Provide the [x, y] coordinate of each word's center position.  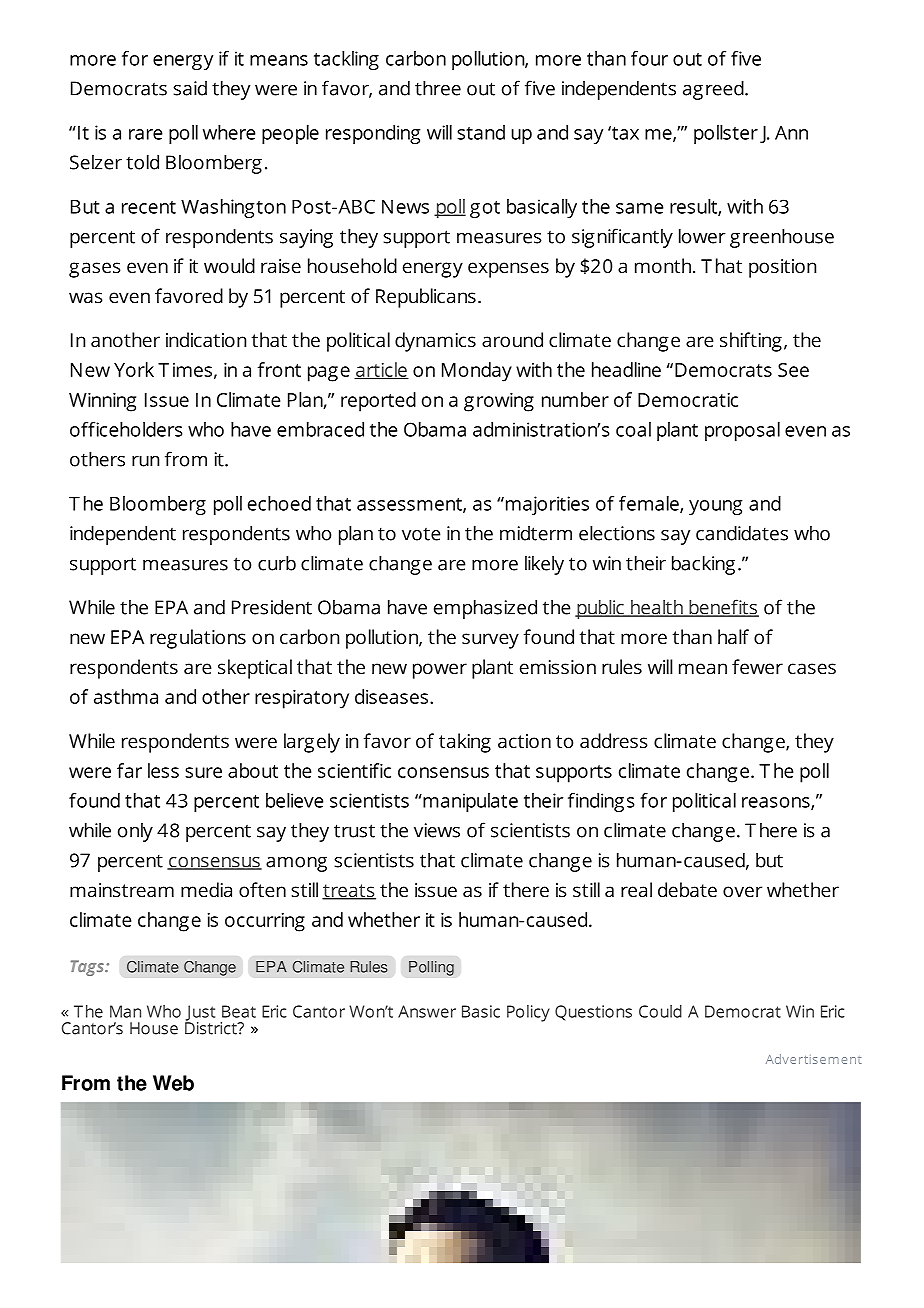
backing [703, 565]
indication [206, 339]
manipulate [469, 802]
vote [421, 534]
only [135, 832]
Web [173, 1083]
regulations [198, 639]
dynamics [435, 342]
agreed [714, 90]
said [190, 88]
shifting [751, 342]
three [438, 88]
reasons [777, 803]
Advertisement [813, 1059]
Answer [427, 1011]
